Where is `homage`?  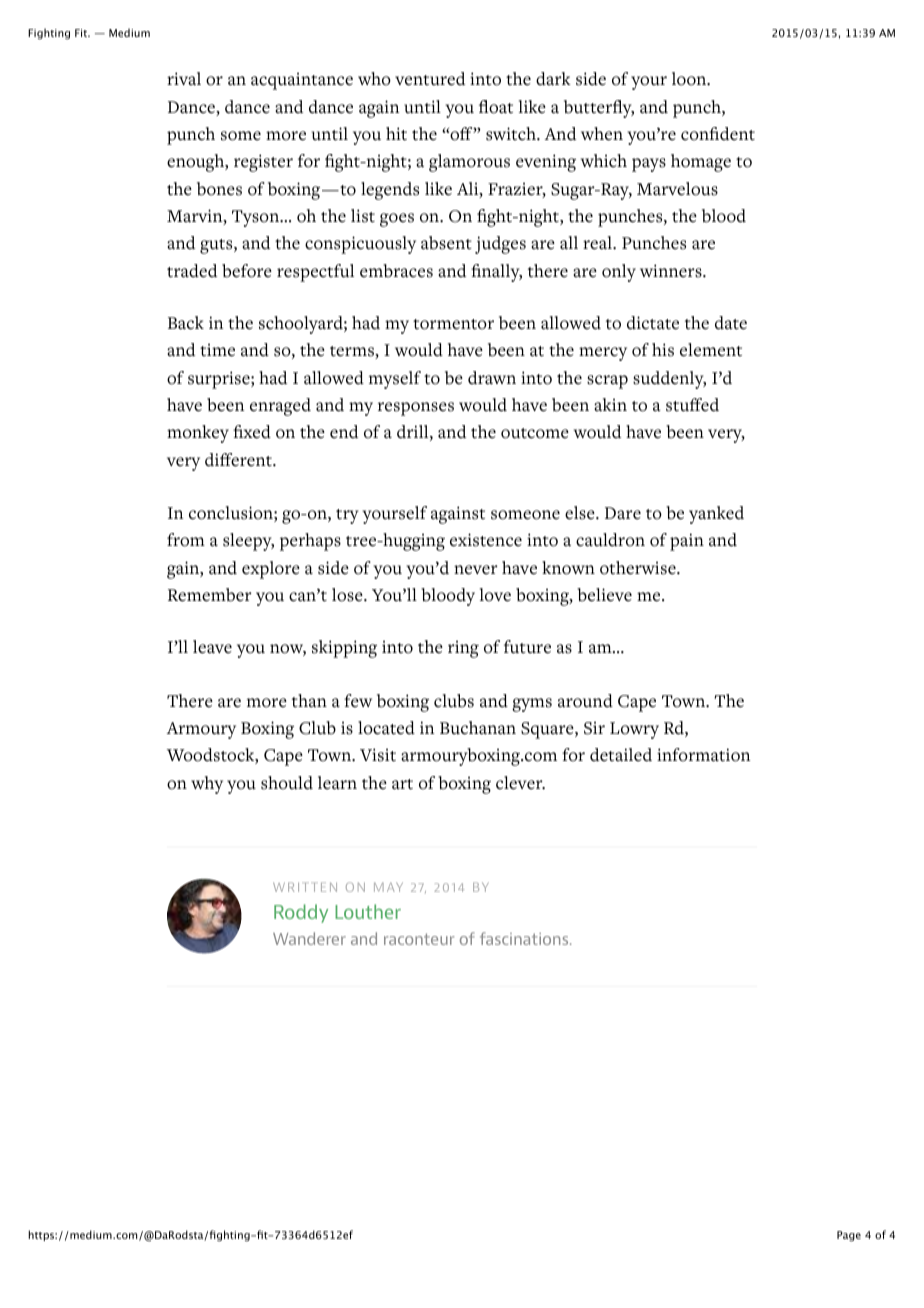 homage is located at coordinates (701, 163).
